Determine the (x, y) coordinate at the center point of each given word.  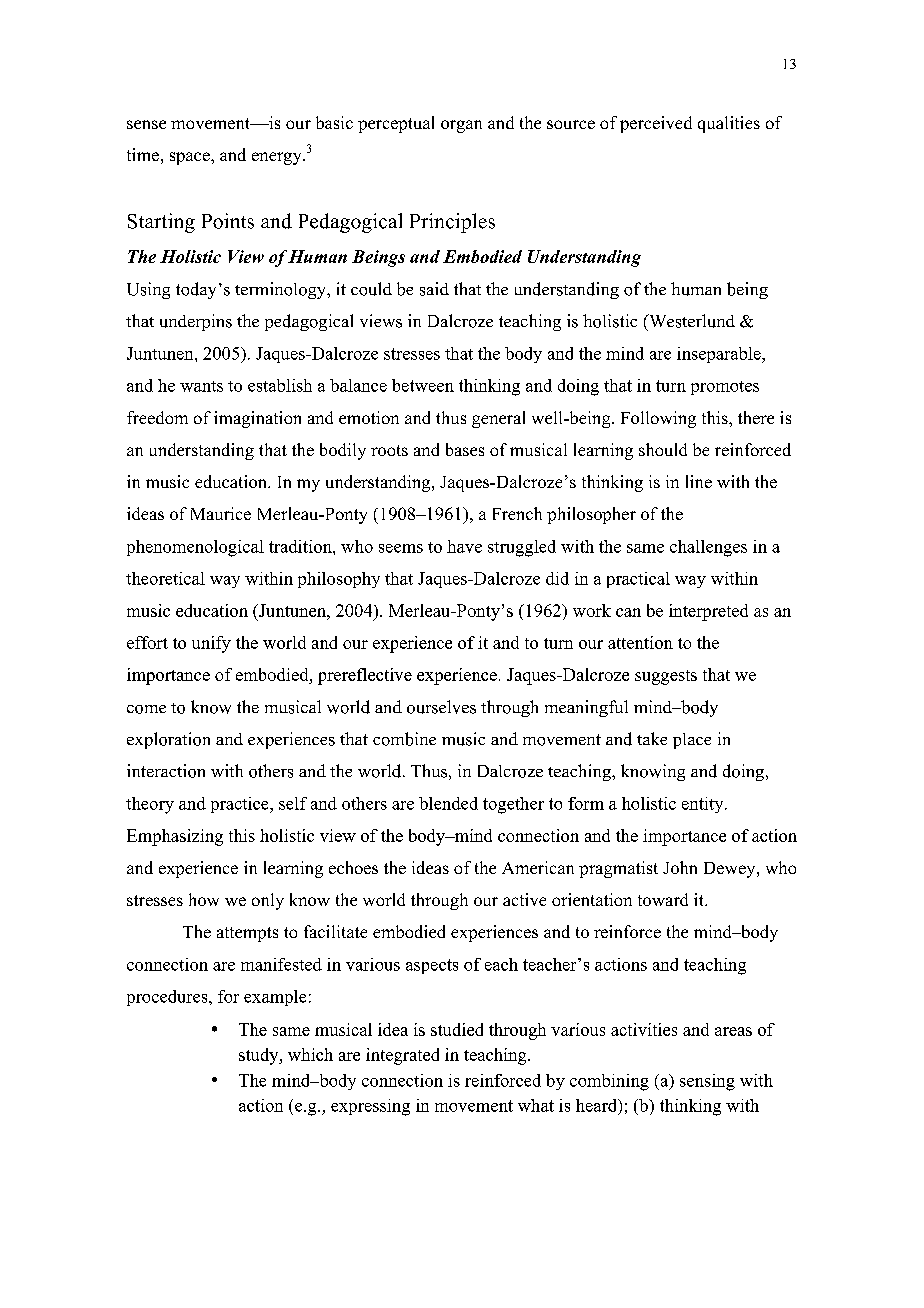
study (260, 1056)
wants (201, 386)
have (464, 546)
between (423, 385)
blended (448, 803)
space (191, 158)
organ (461, 126)
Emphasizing (175, 837)
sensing (707, 1082)
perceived (656, 124)
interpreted (708, 612)
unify (211, 644)
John (680, 867)
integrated (402, 1056)
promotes (725, 388)
